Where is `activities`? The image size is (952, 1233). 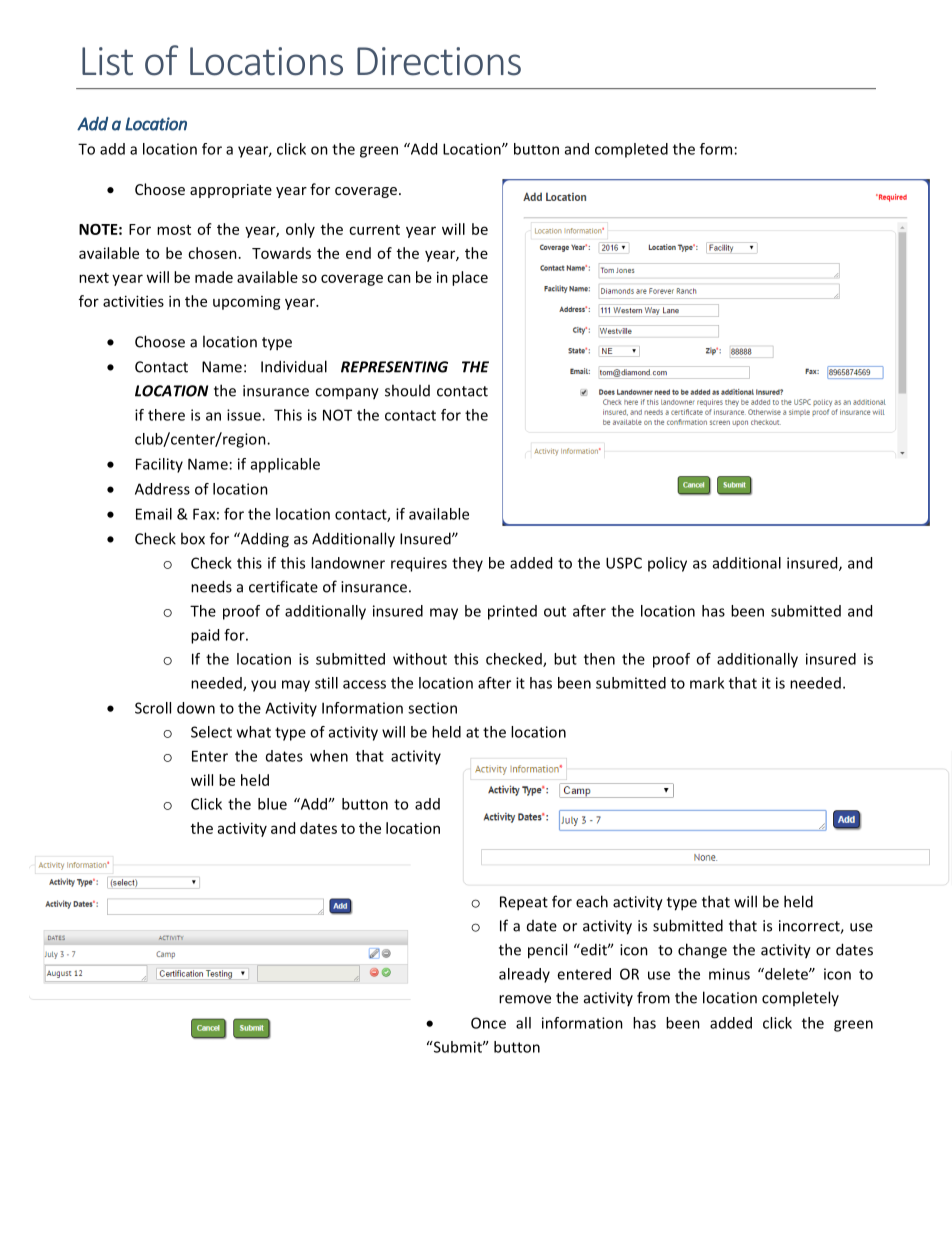 activities is located at coordinates (133, 301).
